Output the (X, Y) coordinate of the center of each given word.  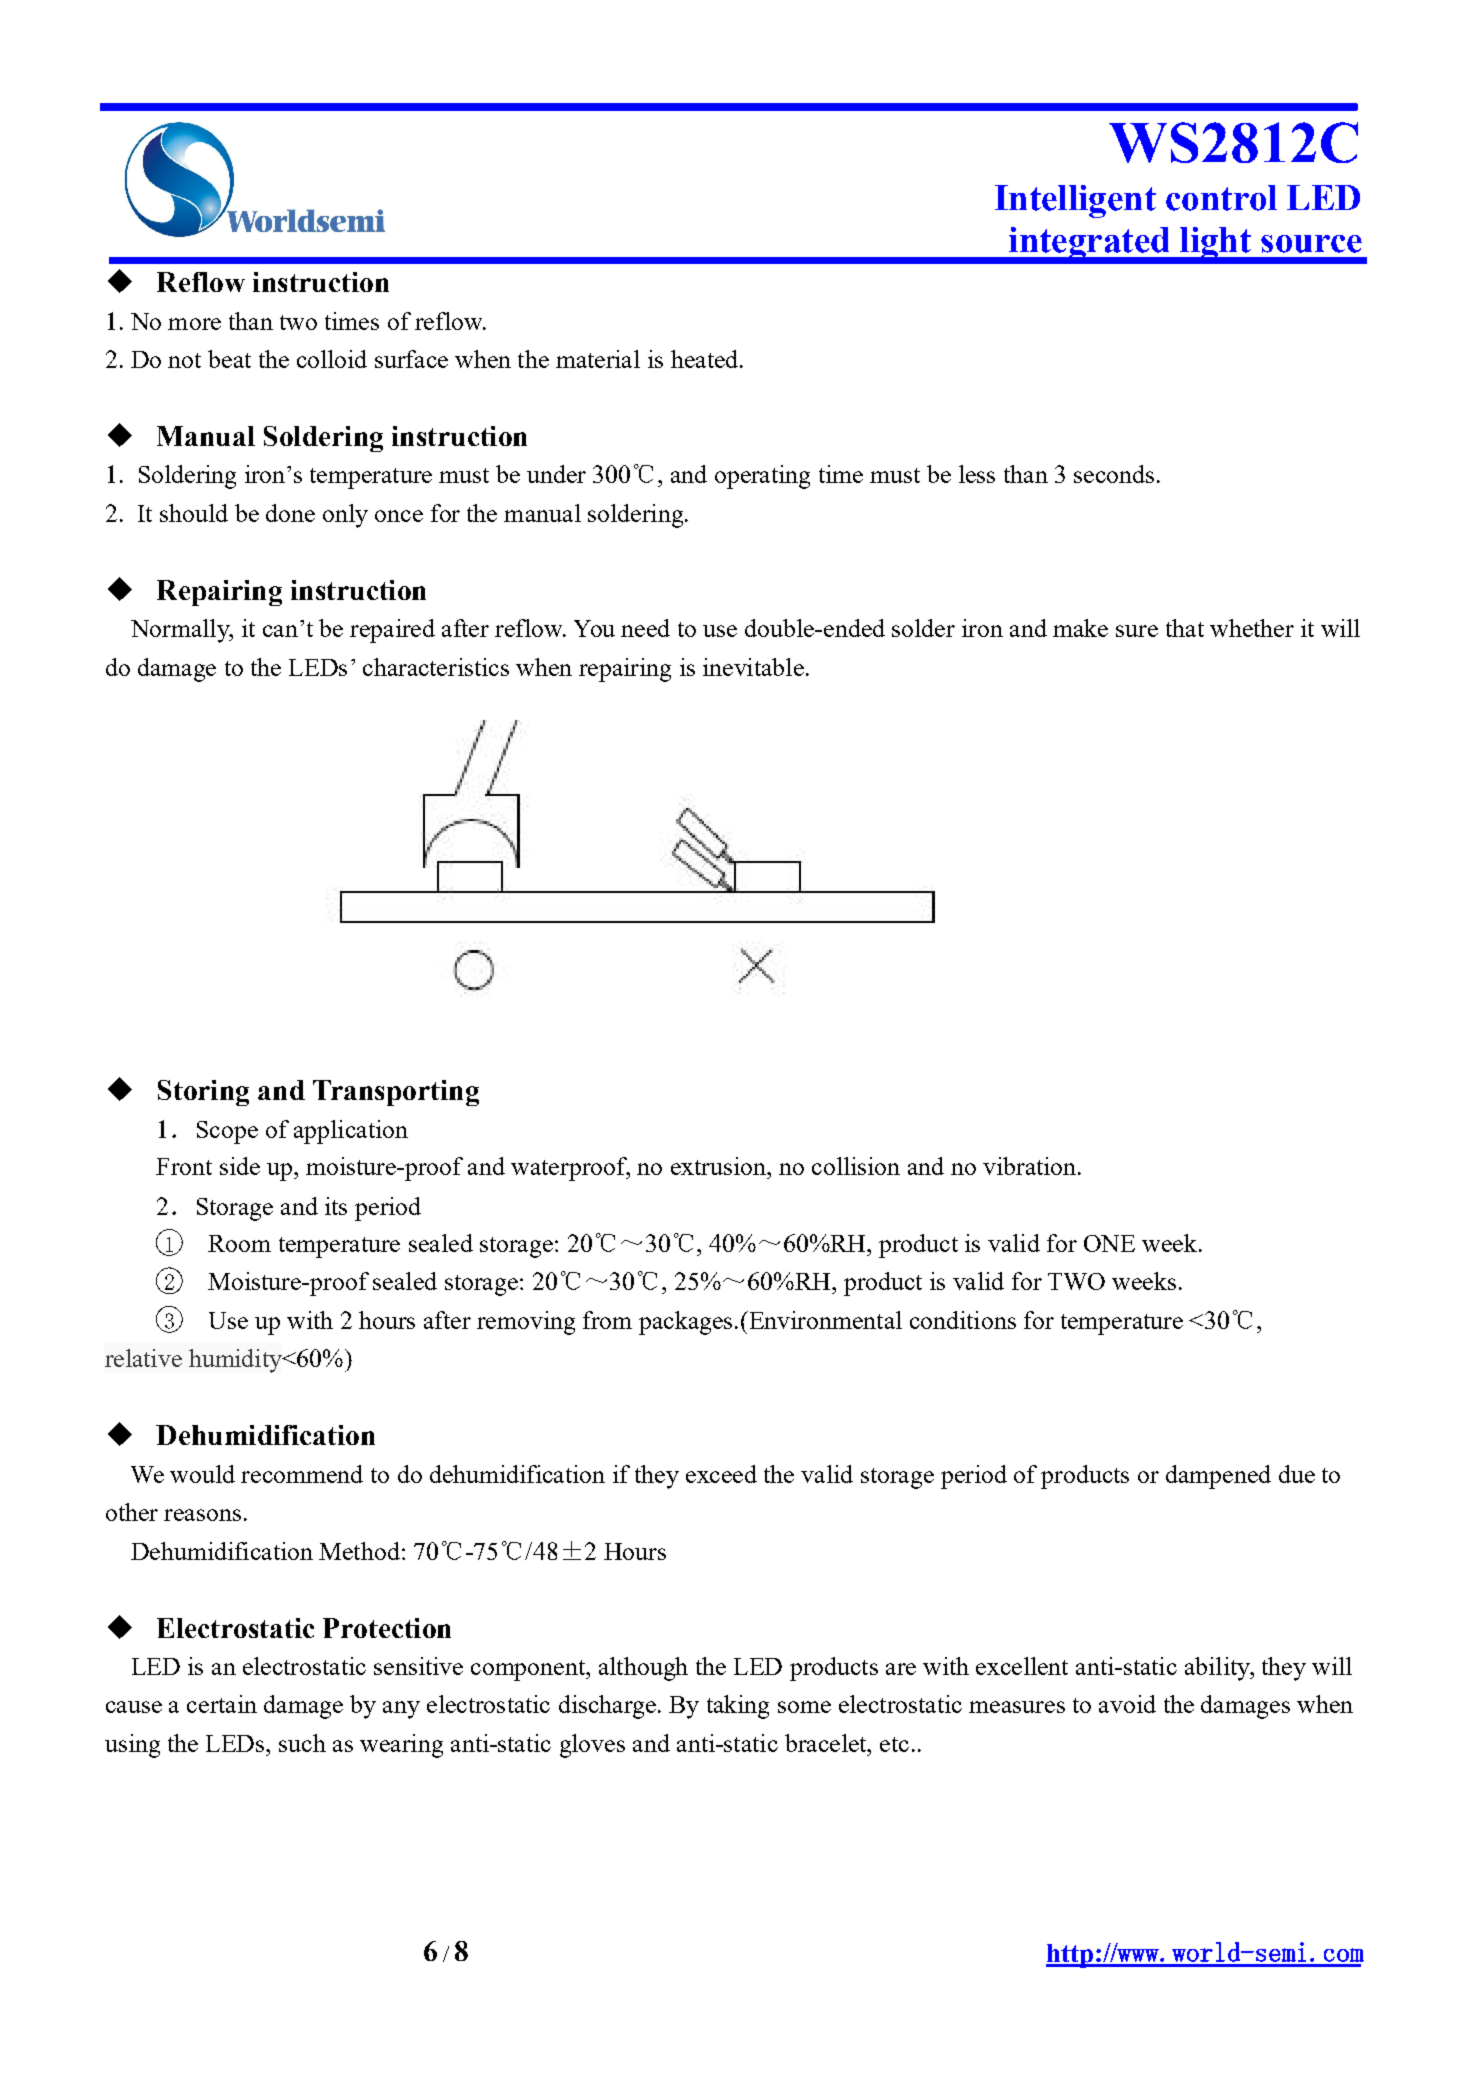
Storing (203, 1093)
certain (222, 1704)
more (194, 324)
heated (706, 359)
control (1221, 198)
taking (738, 1707)
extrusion (719, 1166)
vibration (1029, 1166)
